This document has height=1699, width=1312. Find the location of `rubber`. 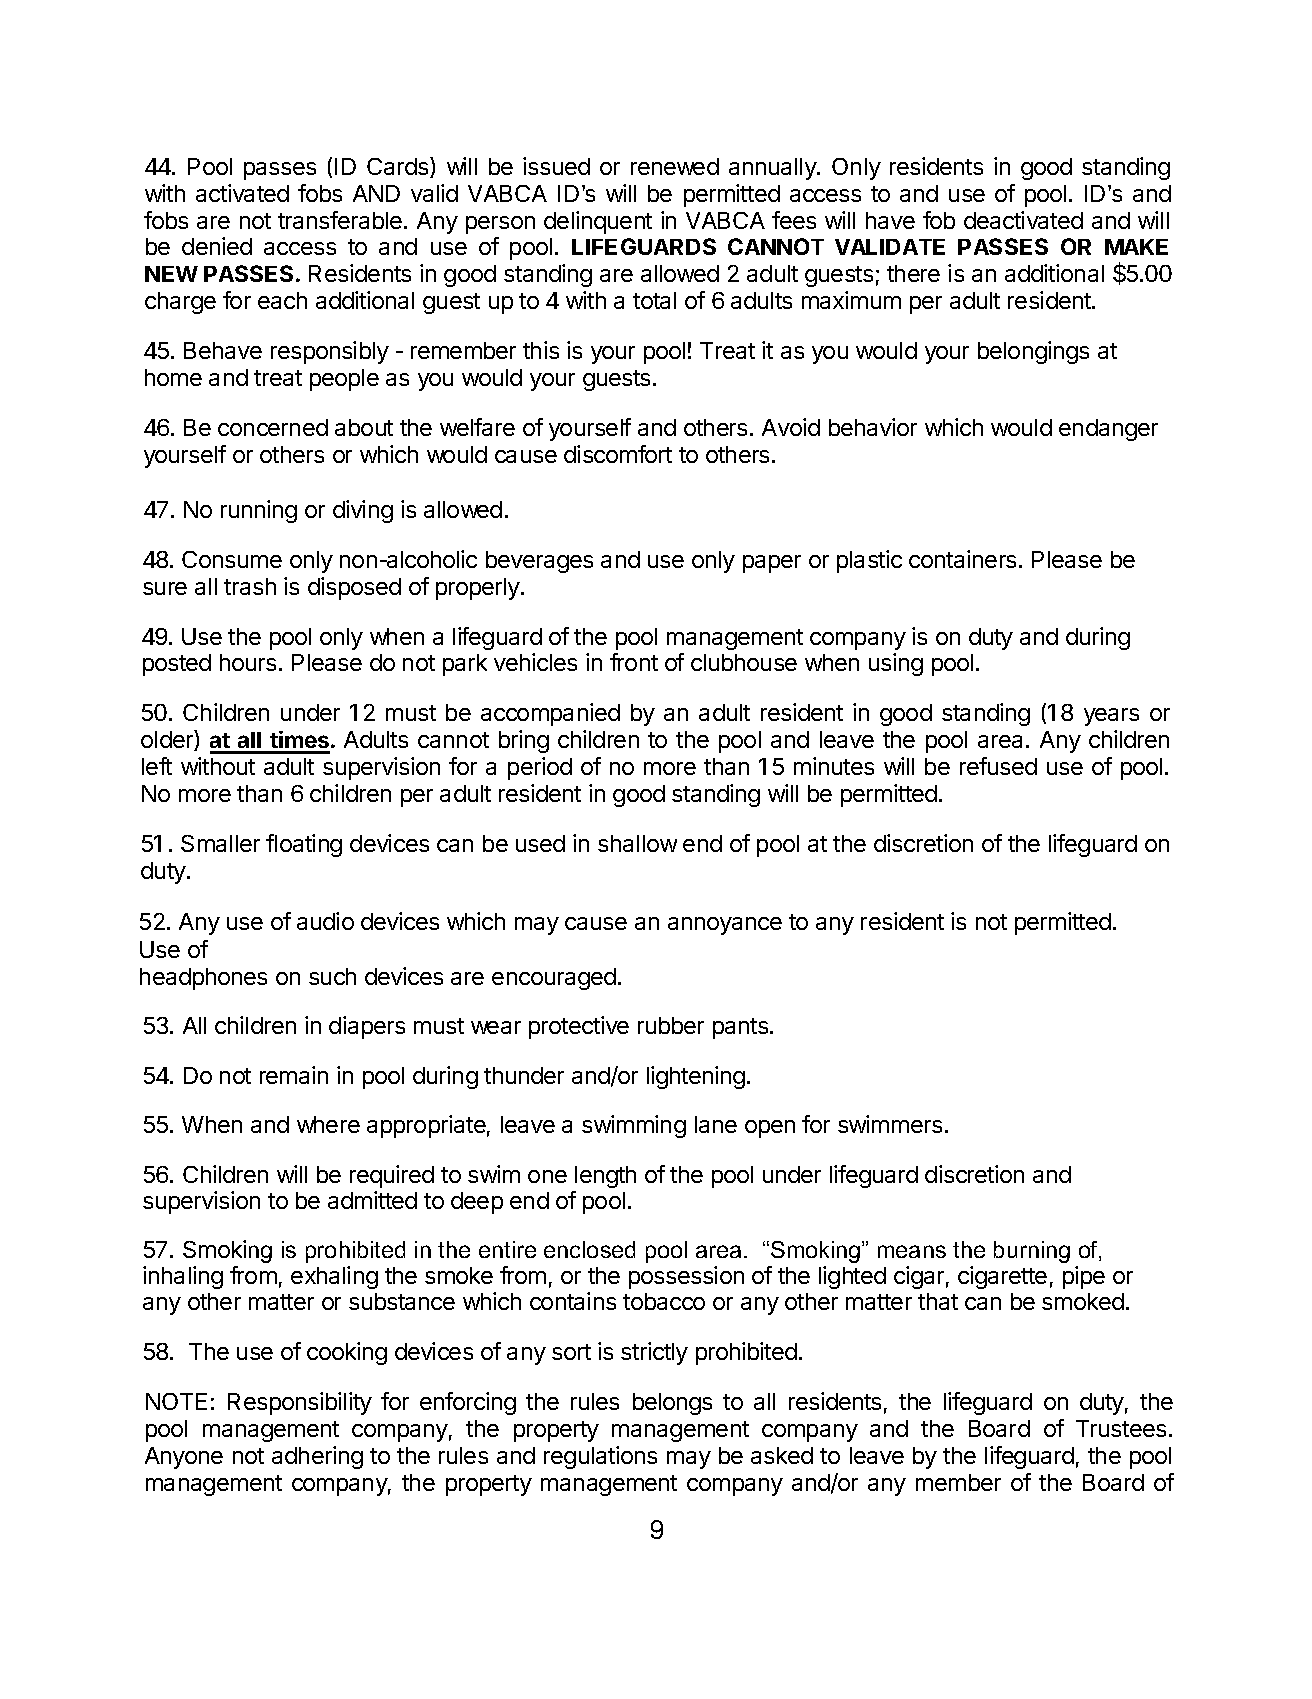

rubber is located at coordinates (671, 1025).
